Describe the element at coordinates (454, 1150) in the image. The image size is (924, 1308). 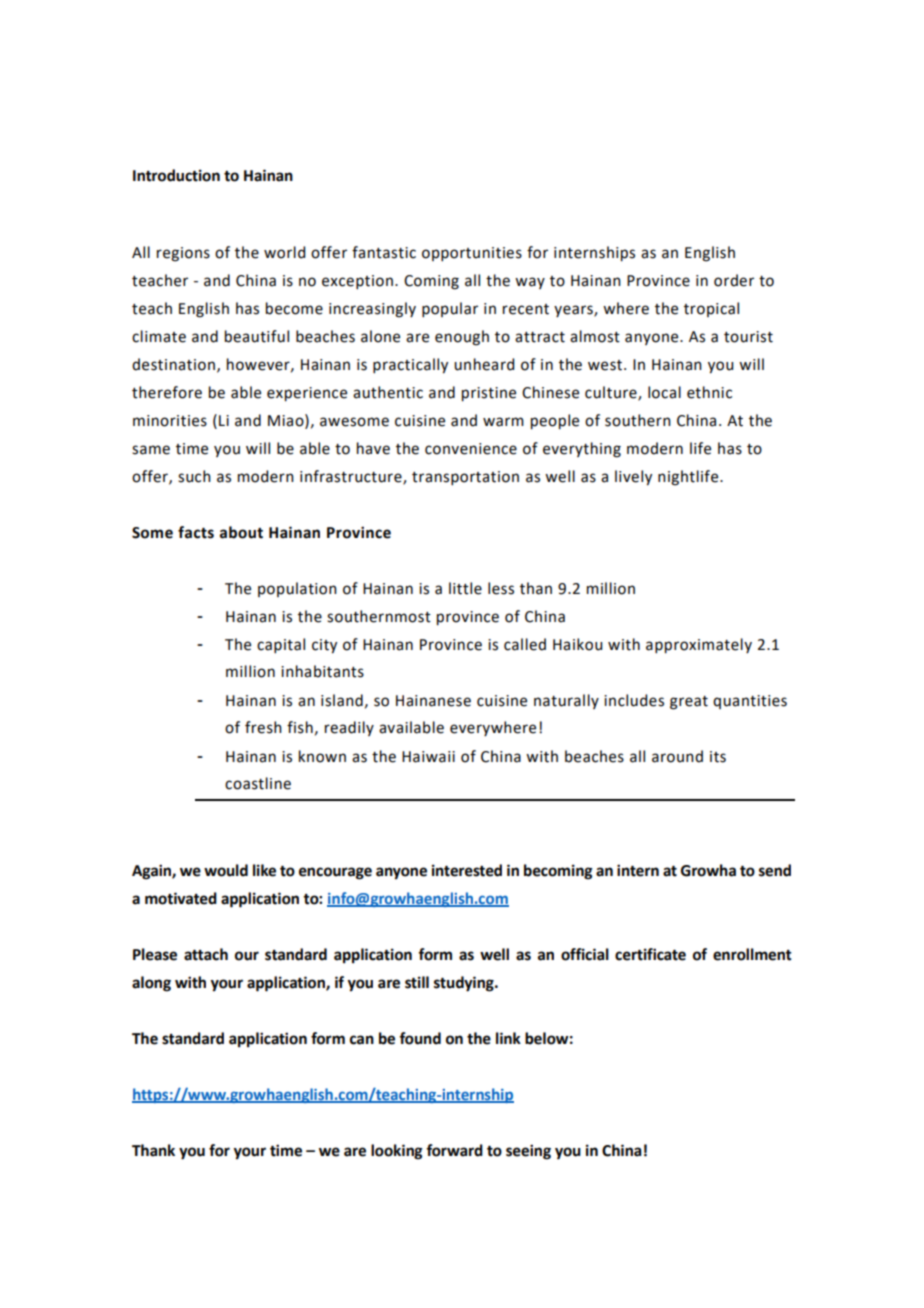
I see `forward` at that location.
